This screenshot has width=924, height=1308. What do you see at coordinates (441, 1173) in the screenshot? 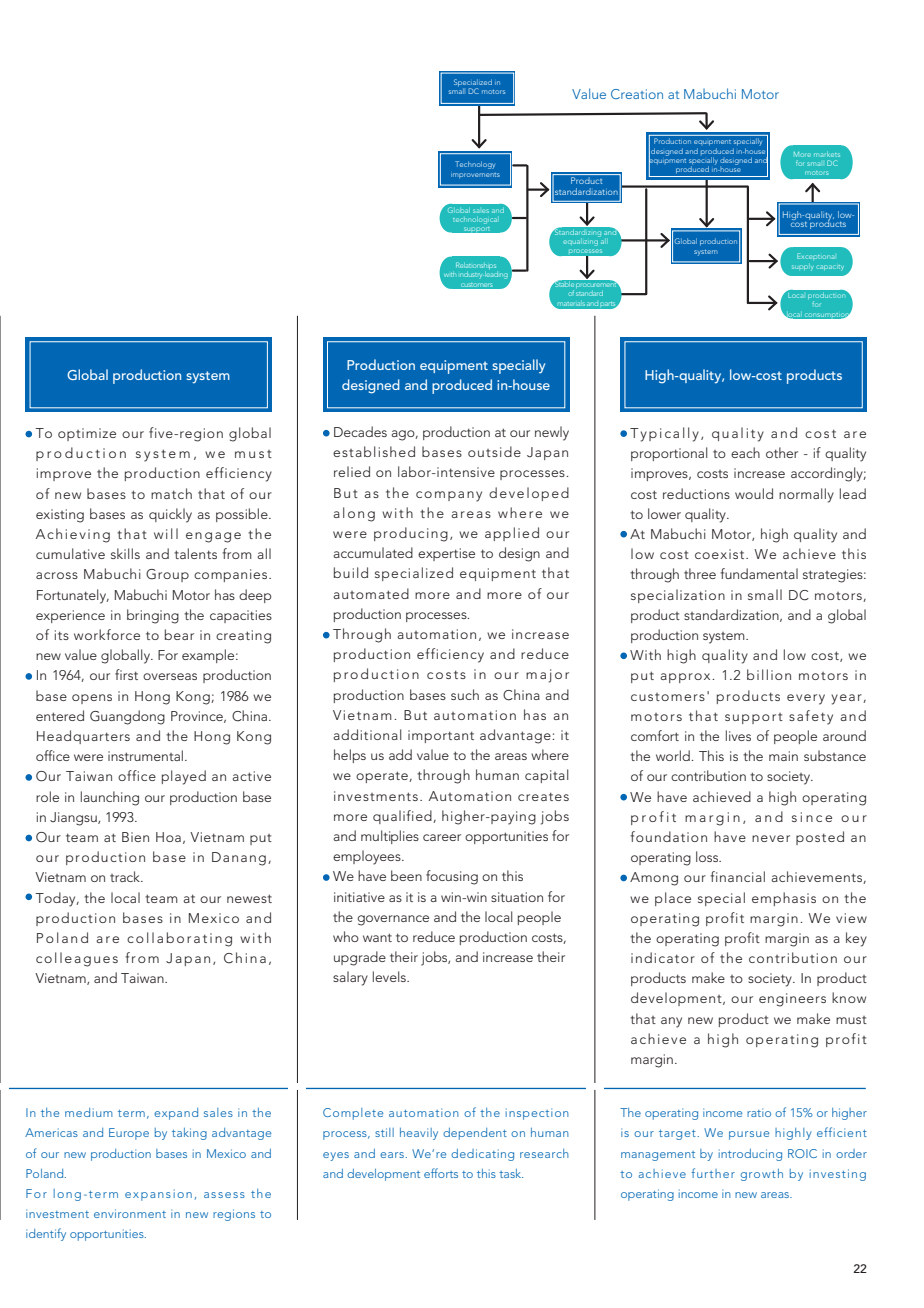
I see `efforts` at bounding box center [441, 1173].
